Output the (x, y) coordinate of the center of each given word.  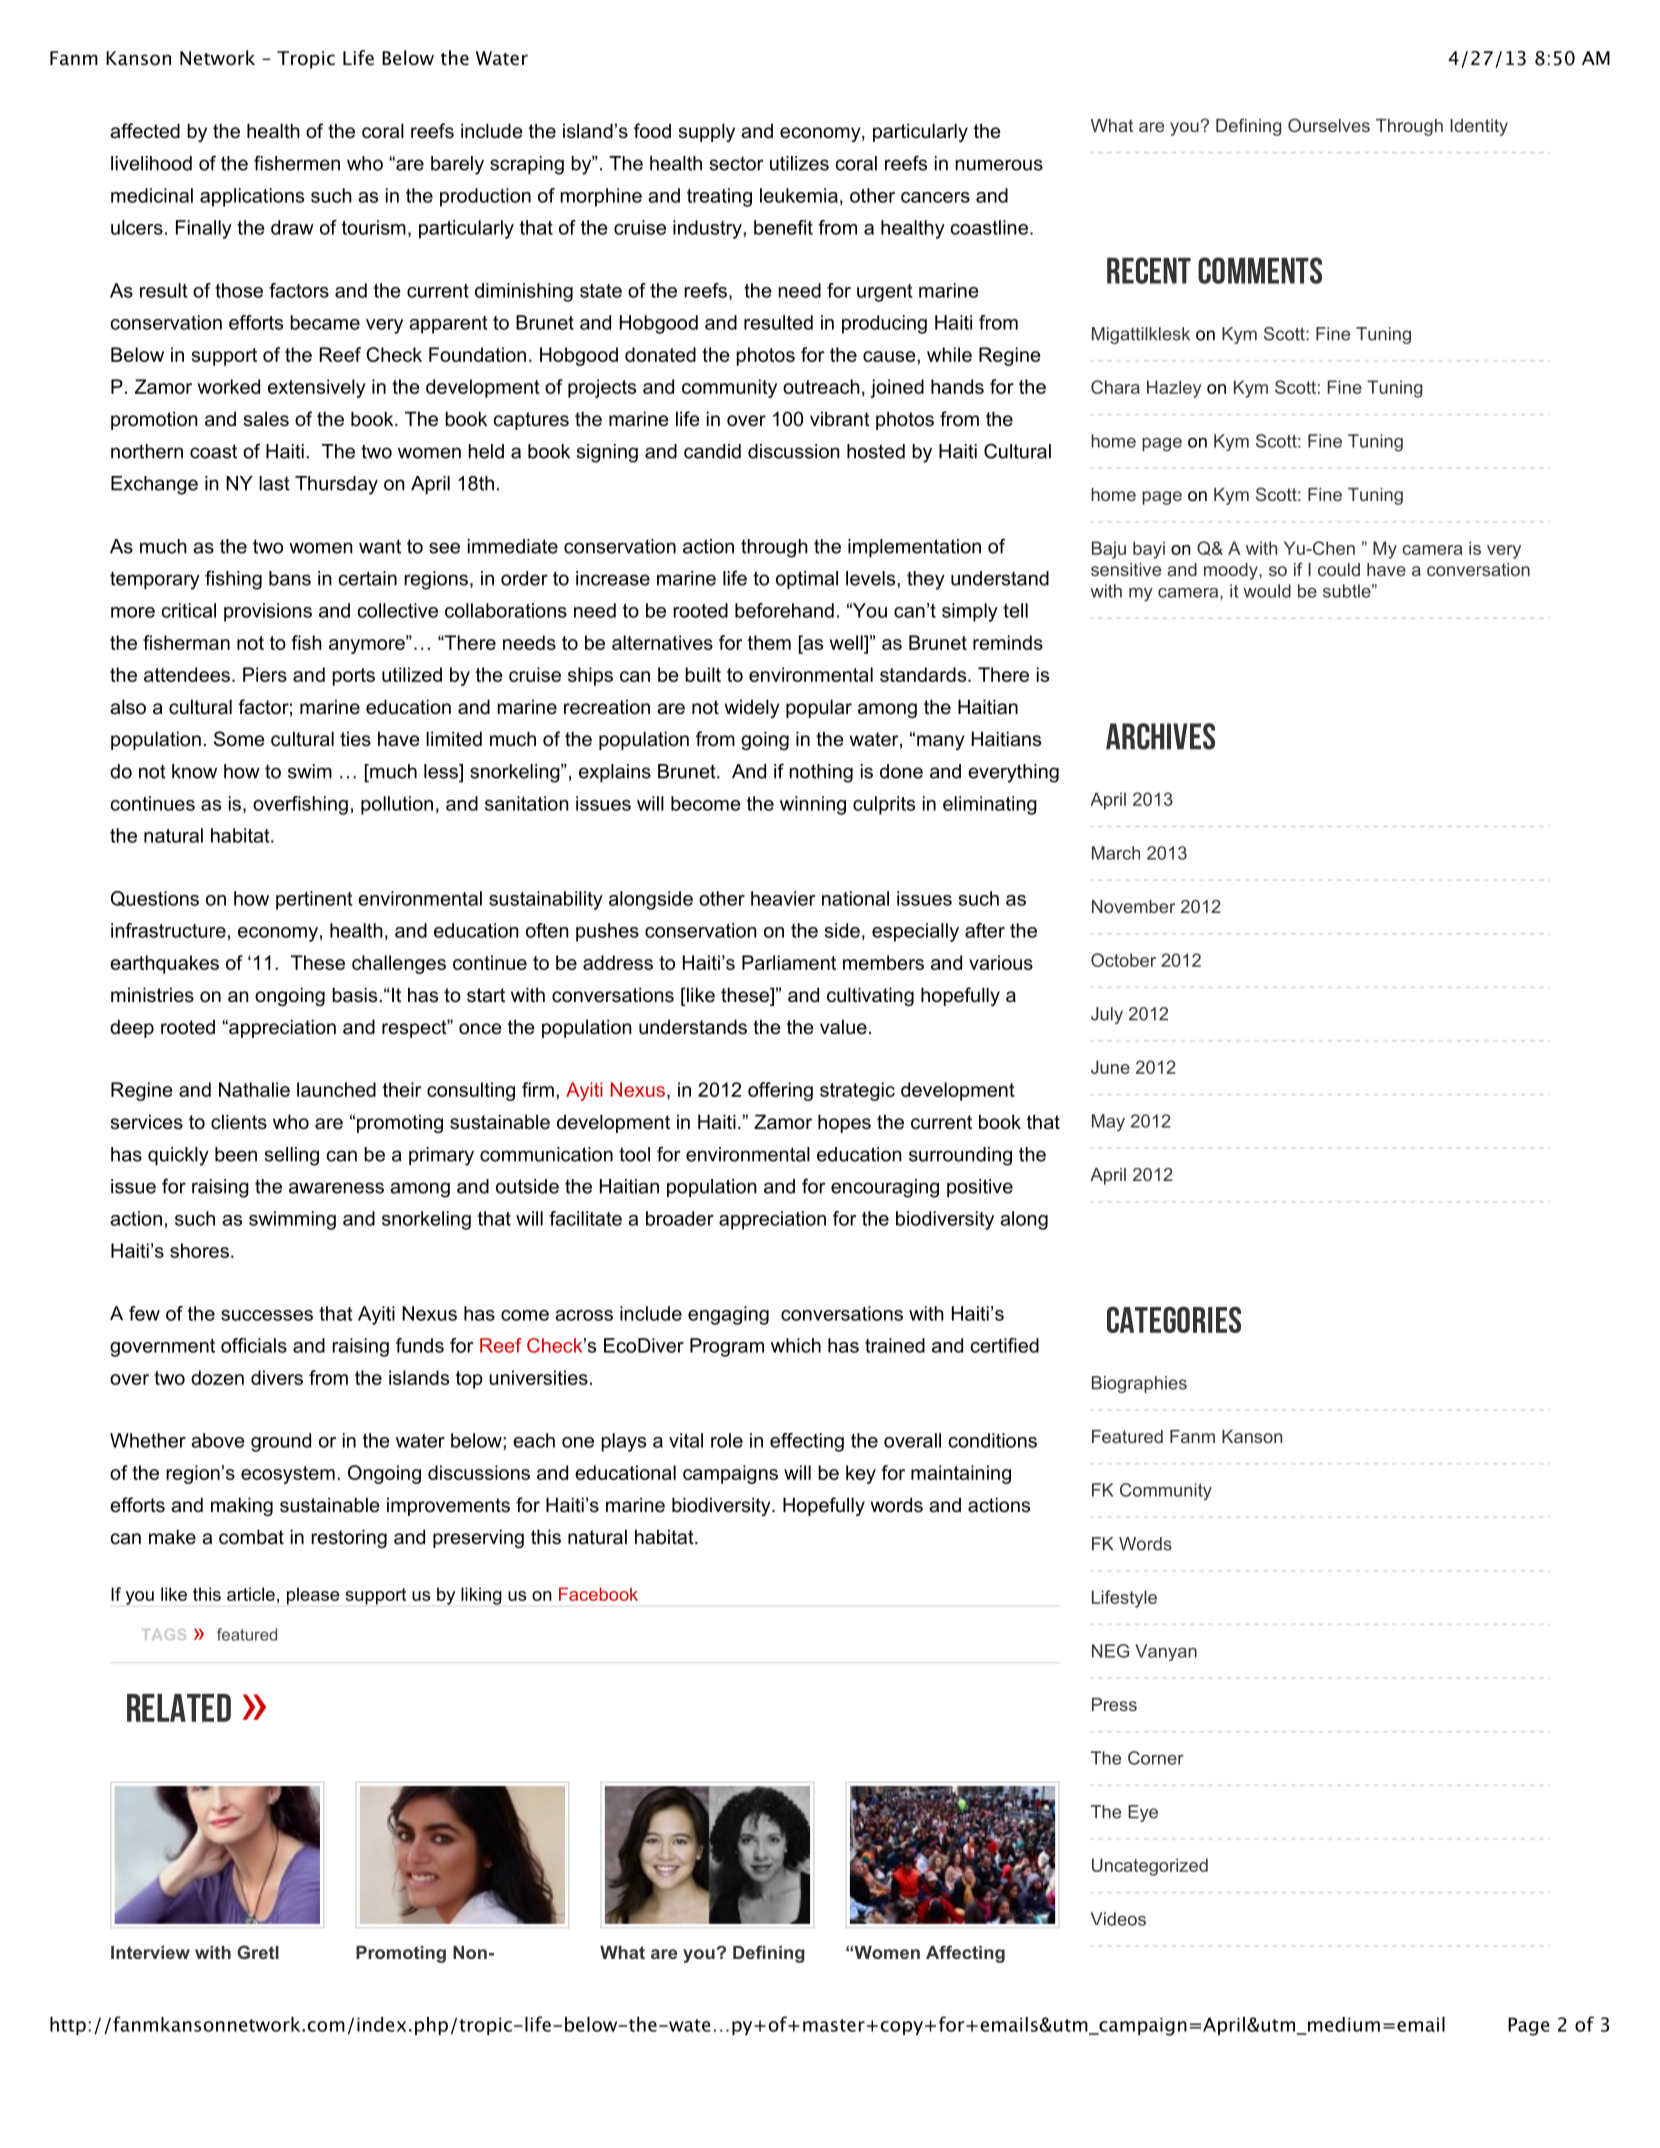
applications (252, 197)
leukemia (799, 195)
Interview (150, 1952)
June (1110, 1067)
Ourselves (1329, 125)
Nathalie (254, 1089)
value (843, 1027)
